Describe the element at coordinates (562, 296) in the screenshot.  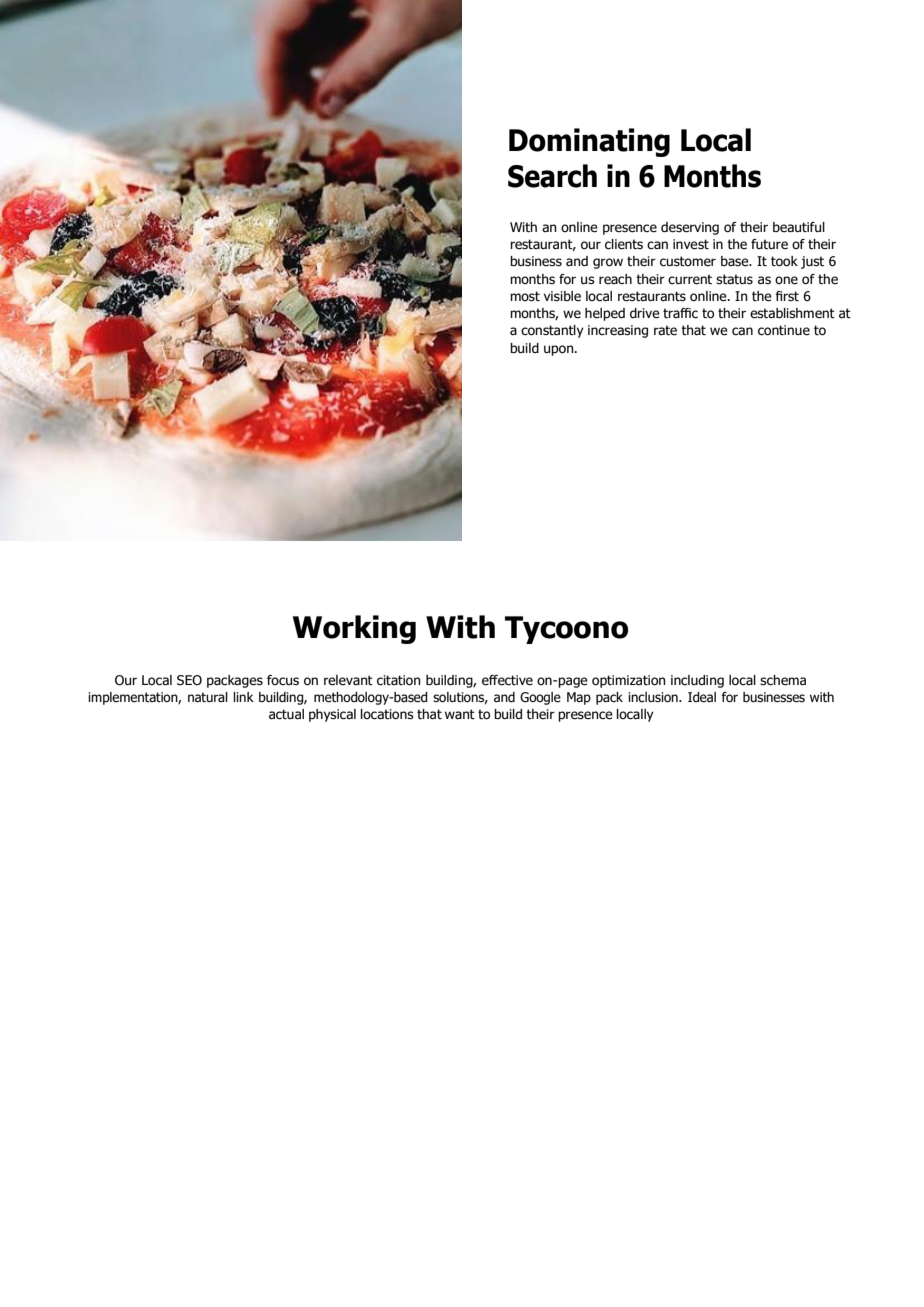
I see `visible` at that location.
